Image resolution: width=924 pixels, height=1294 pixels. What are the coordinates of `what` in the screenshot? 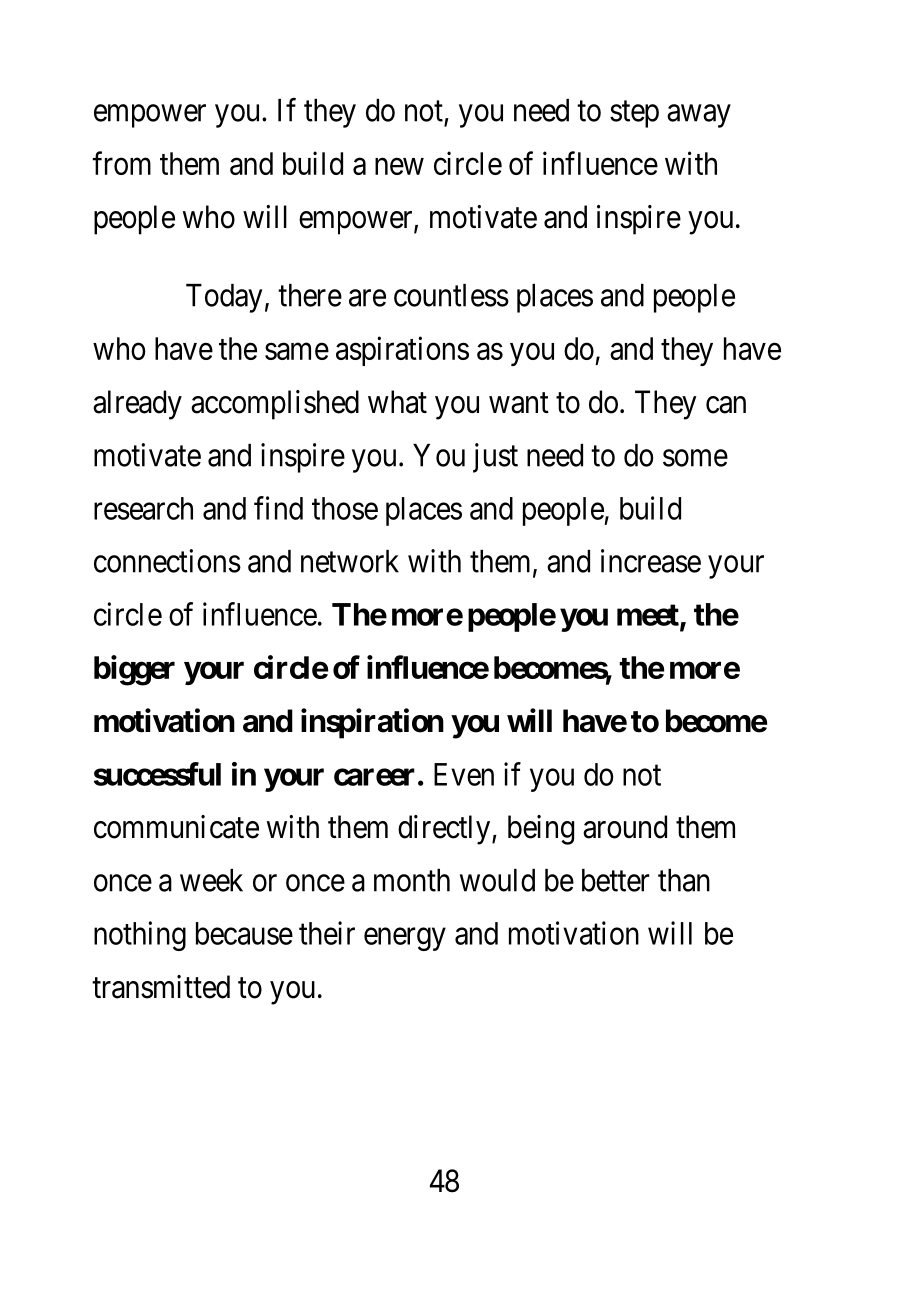 It's located at (397, 402).
